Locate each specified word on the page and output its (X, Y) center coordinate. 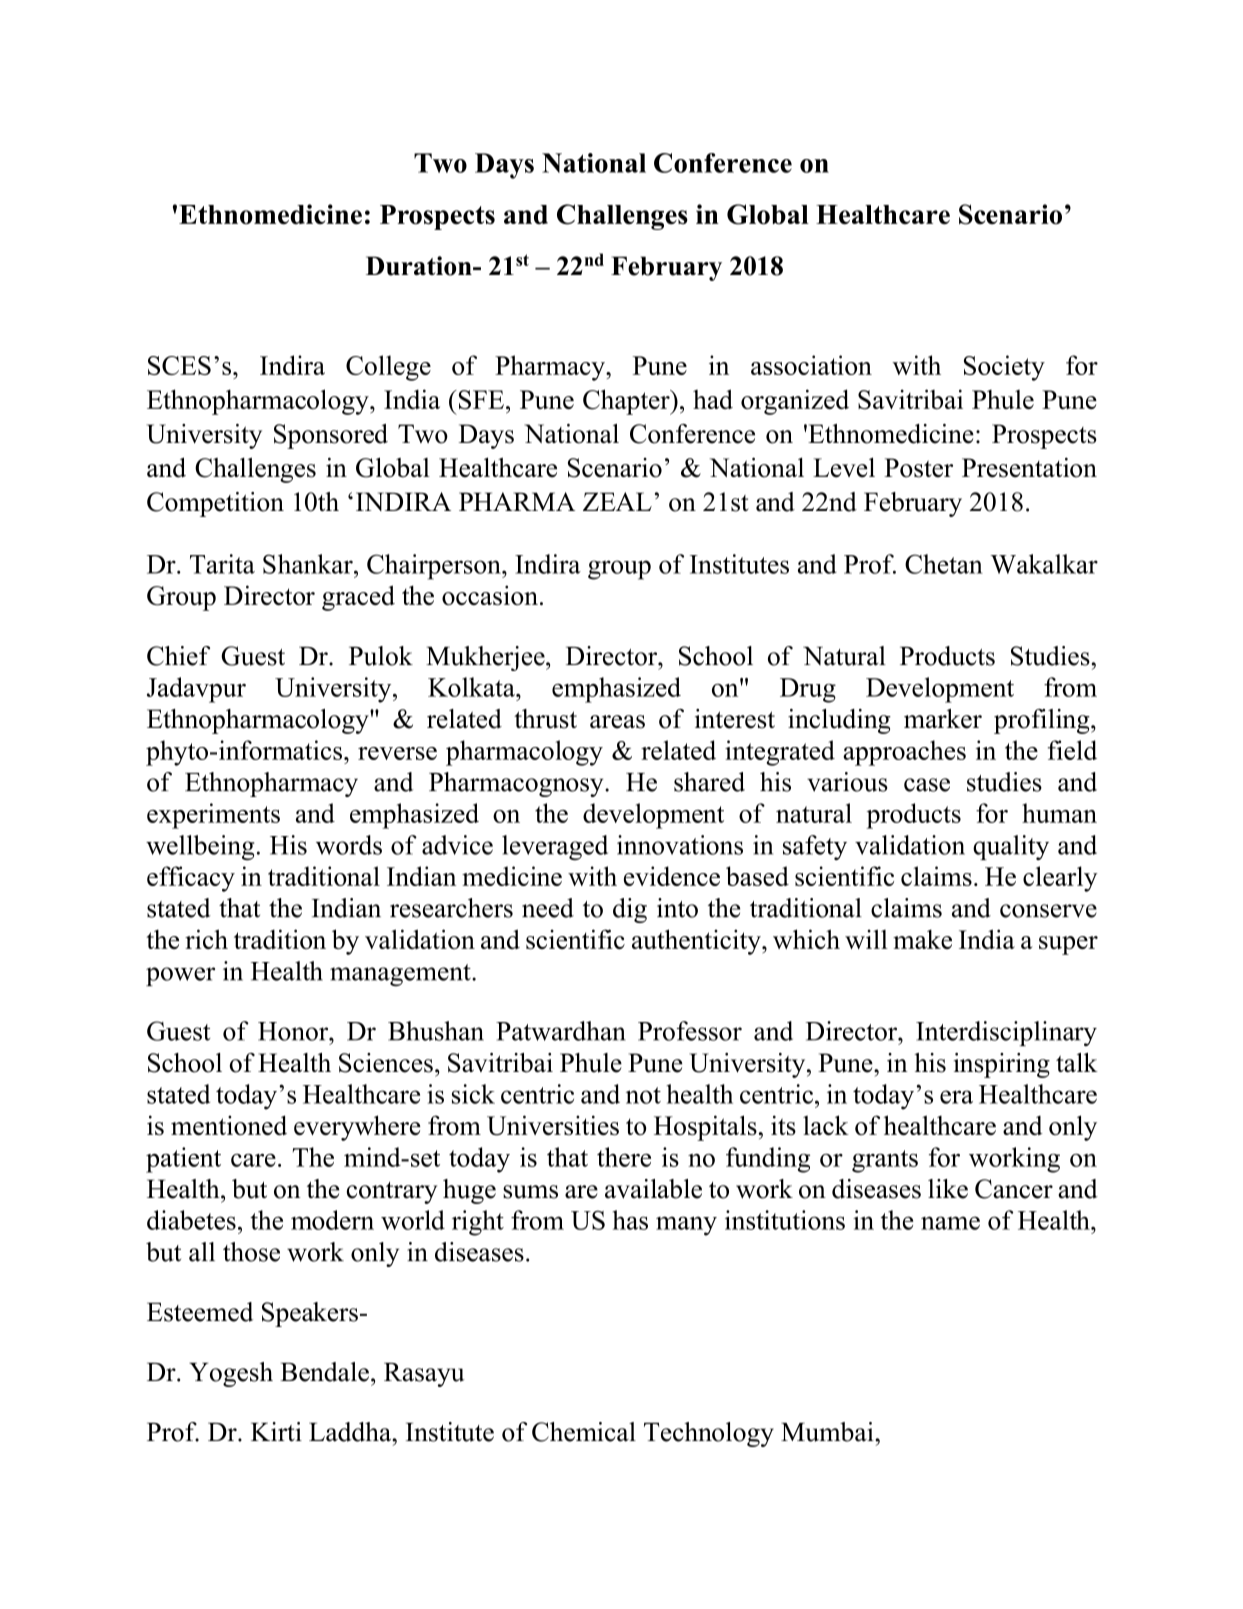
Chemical (584, 1432)
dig (630, 910)
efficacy (191, 879)
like (948, 1189)
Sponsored (331, 436)
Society (1004, 368)
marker (943, 719)
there (624, 1157)
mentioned (229, 1125)
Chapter (627, 402)
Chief (178, 656)
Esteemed (200, 1312)
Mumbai (828, 1432)
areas (617, 722)
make (922, 939)
